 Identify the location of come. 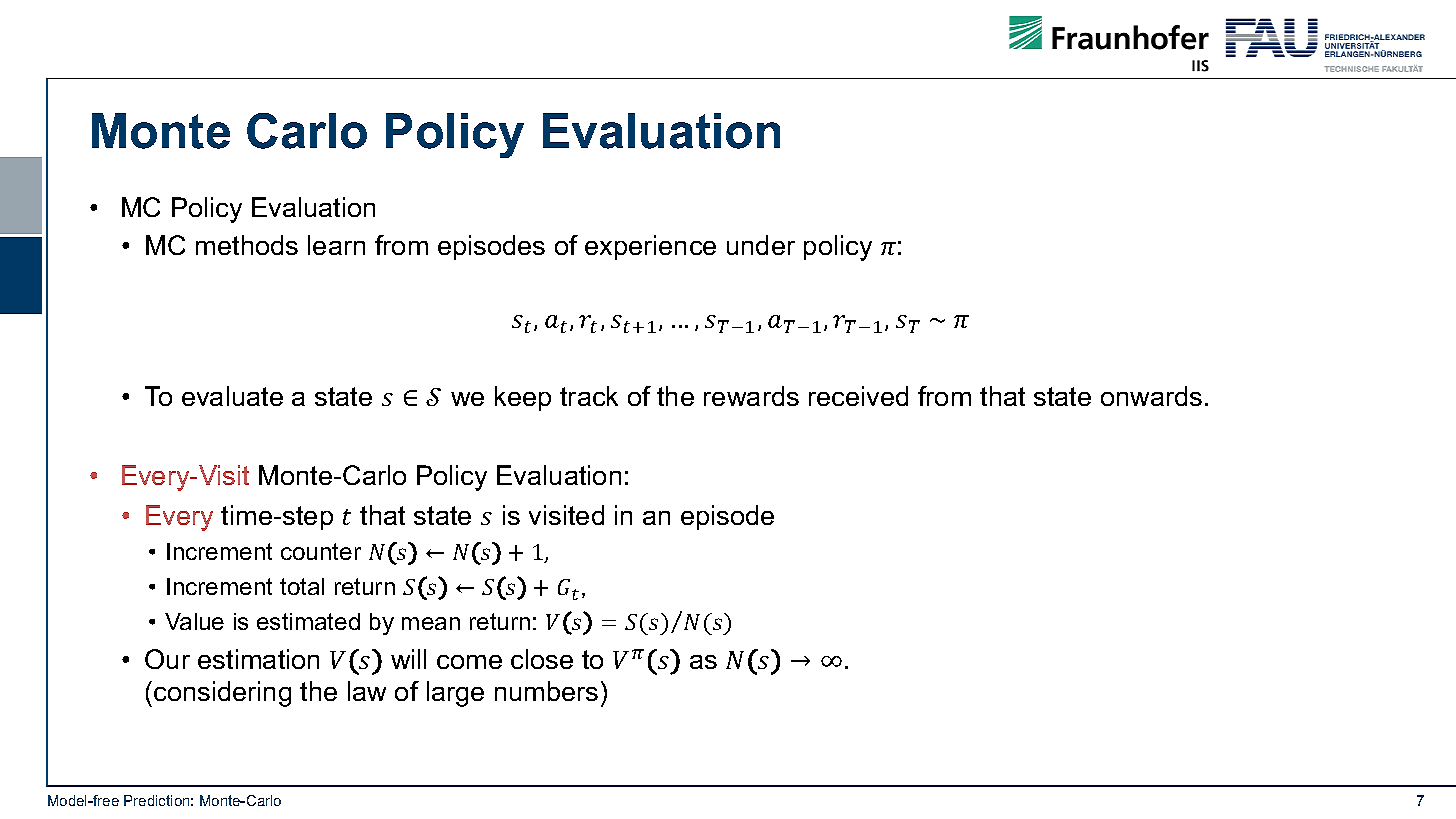
(469, 662).
